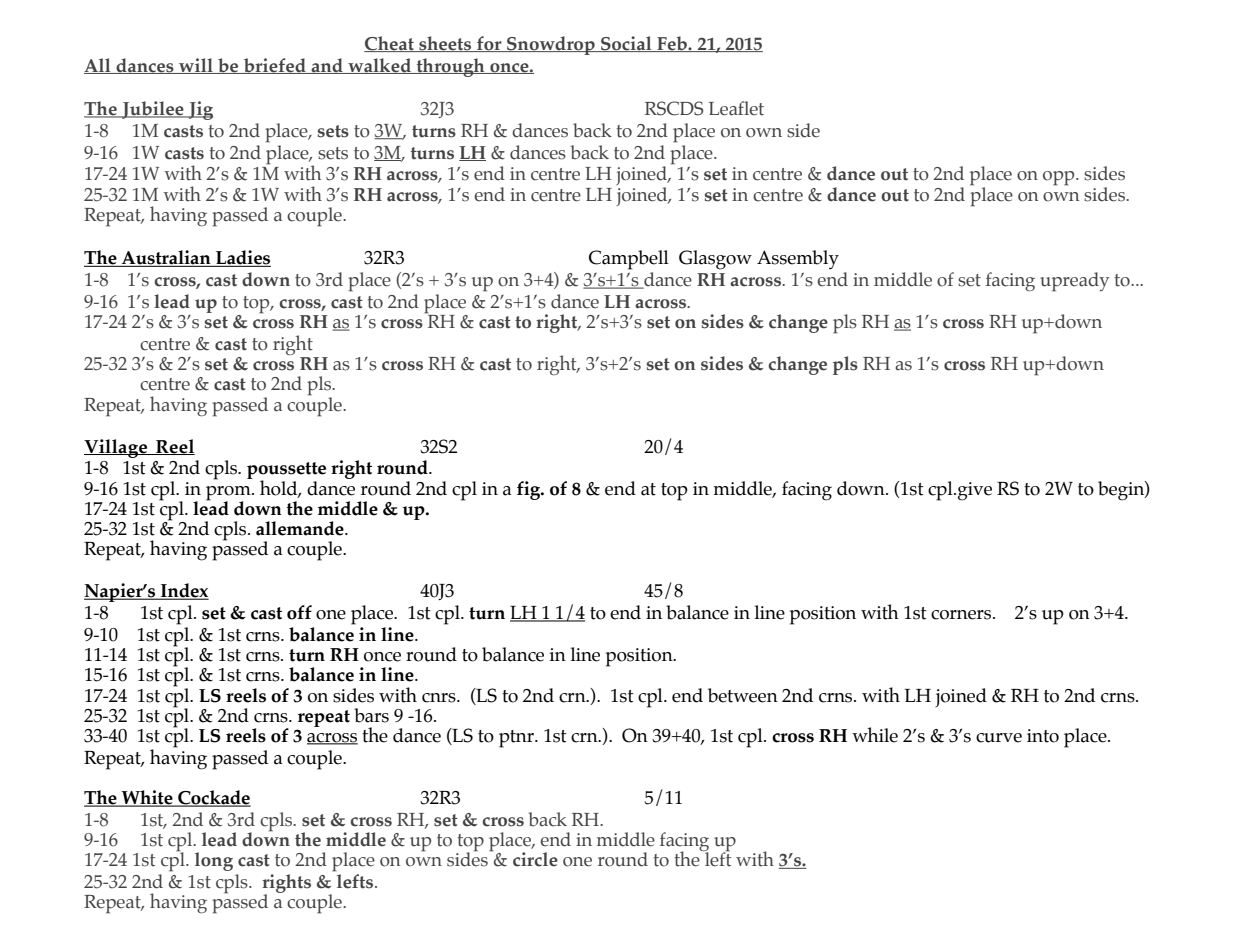 This screenshot has height=952, width=1233. What do you see at coordinates (196, 66) in the screenshot?
I see `will` at bounding box center [196, 66].
